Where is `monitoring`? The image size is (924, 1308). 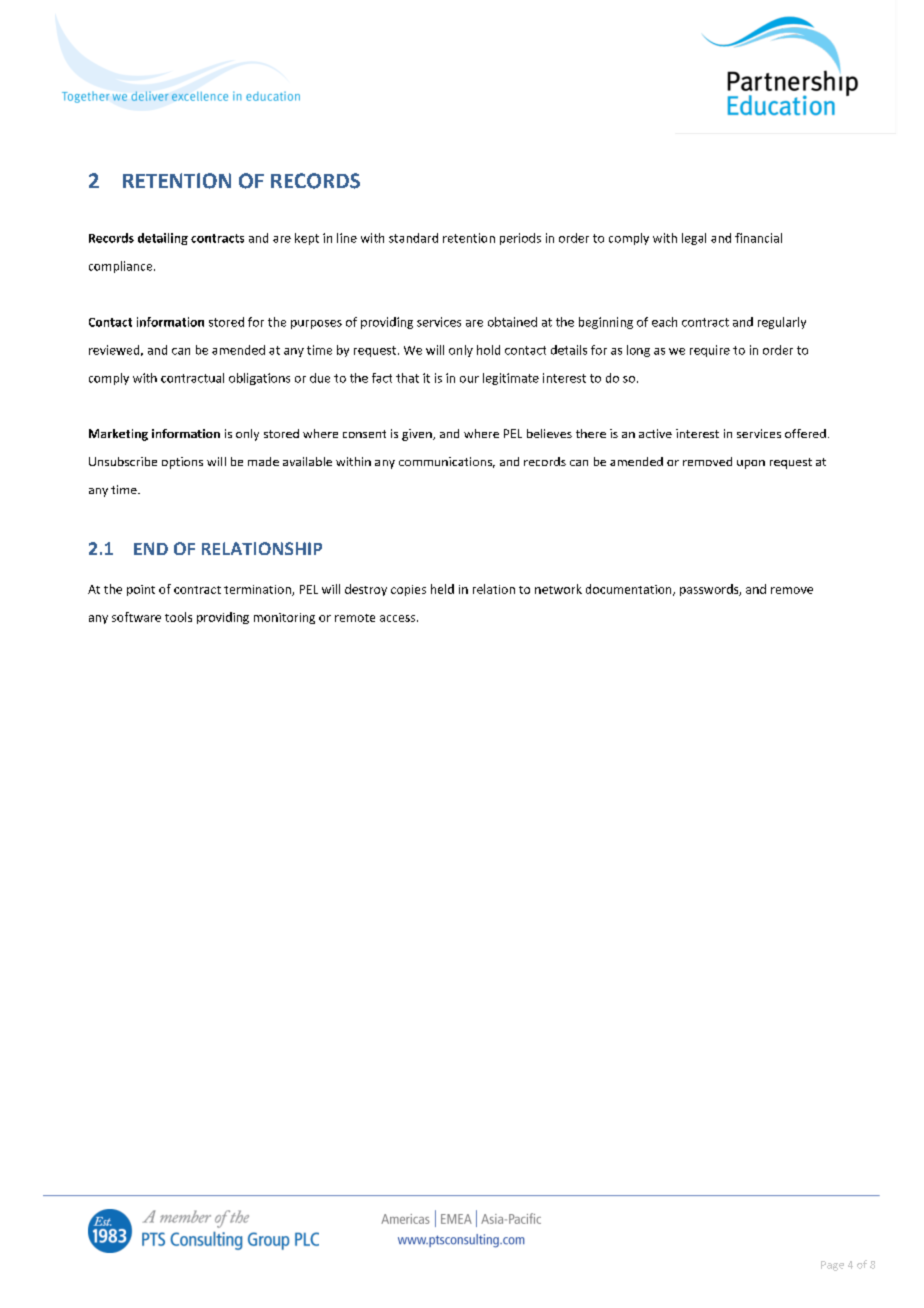
monitoring is located at coordinates (284, 618).
